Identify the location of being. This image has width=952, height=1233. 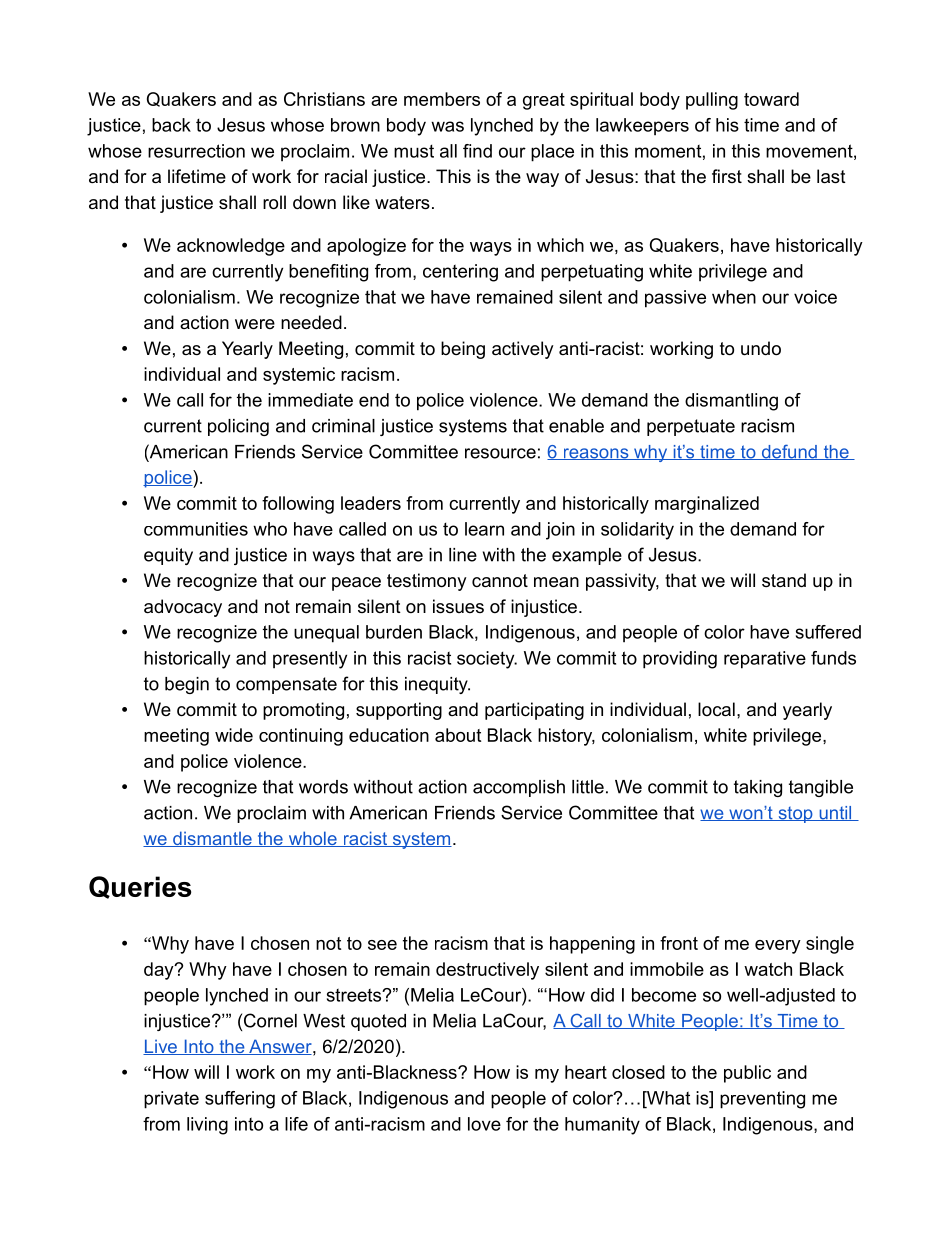
(463, 350).
